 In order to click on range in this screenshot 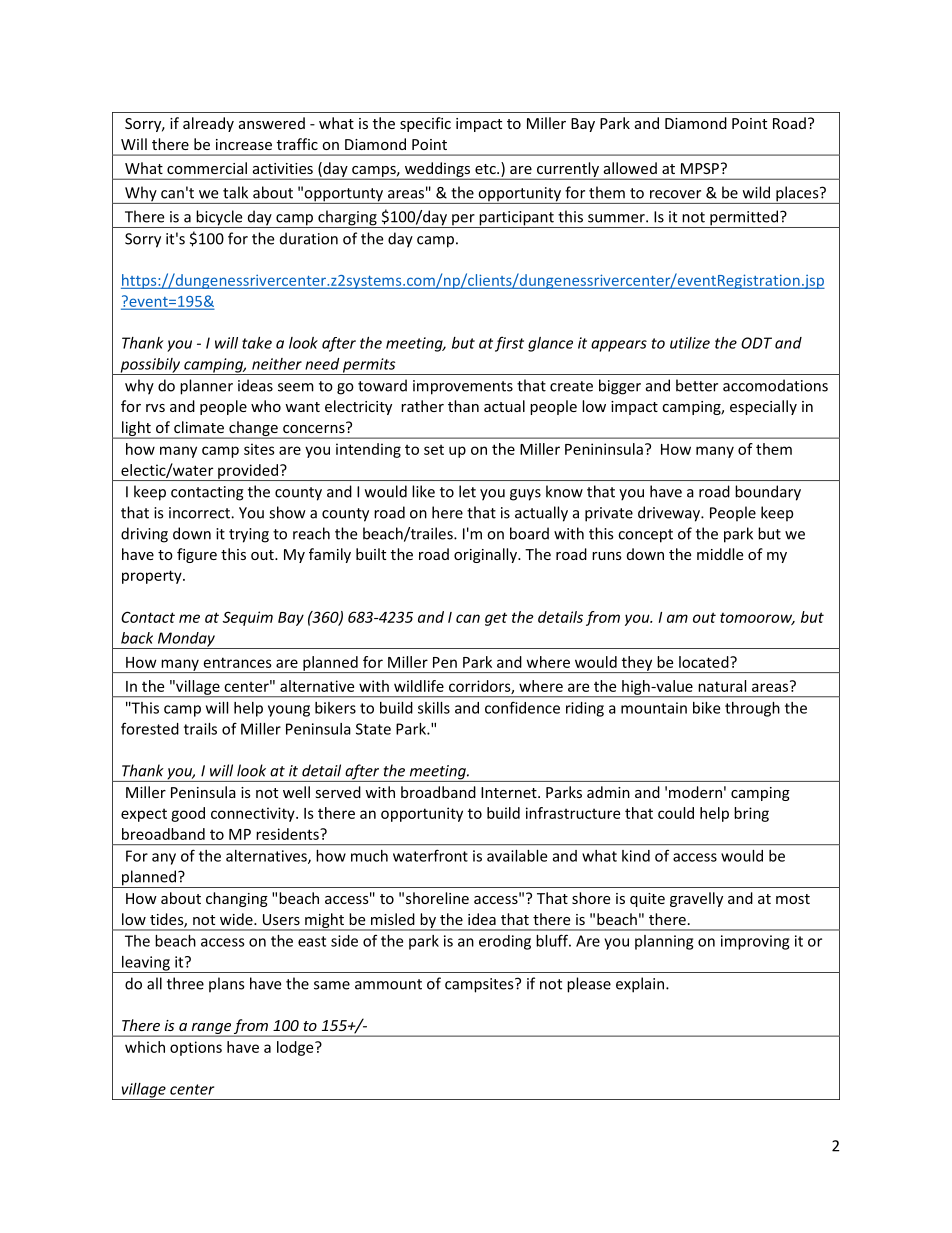, I will do `click(211, 1030)`.
